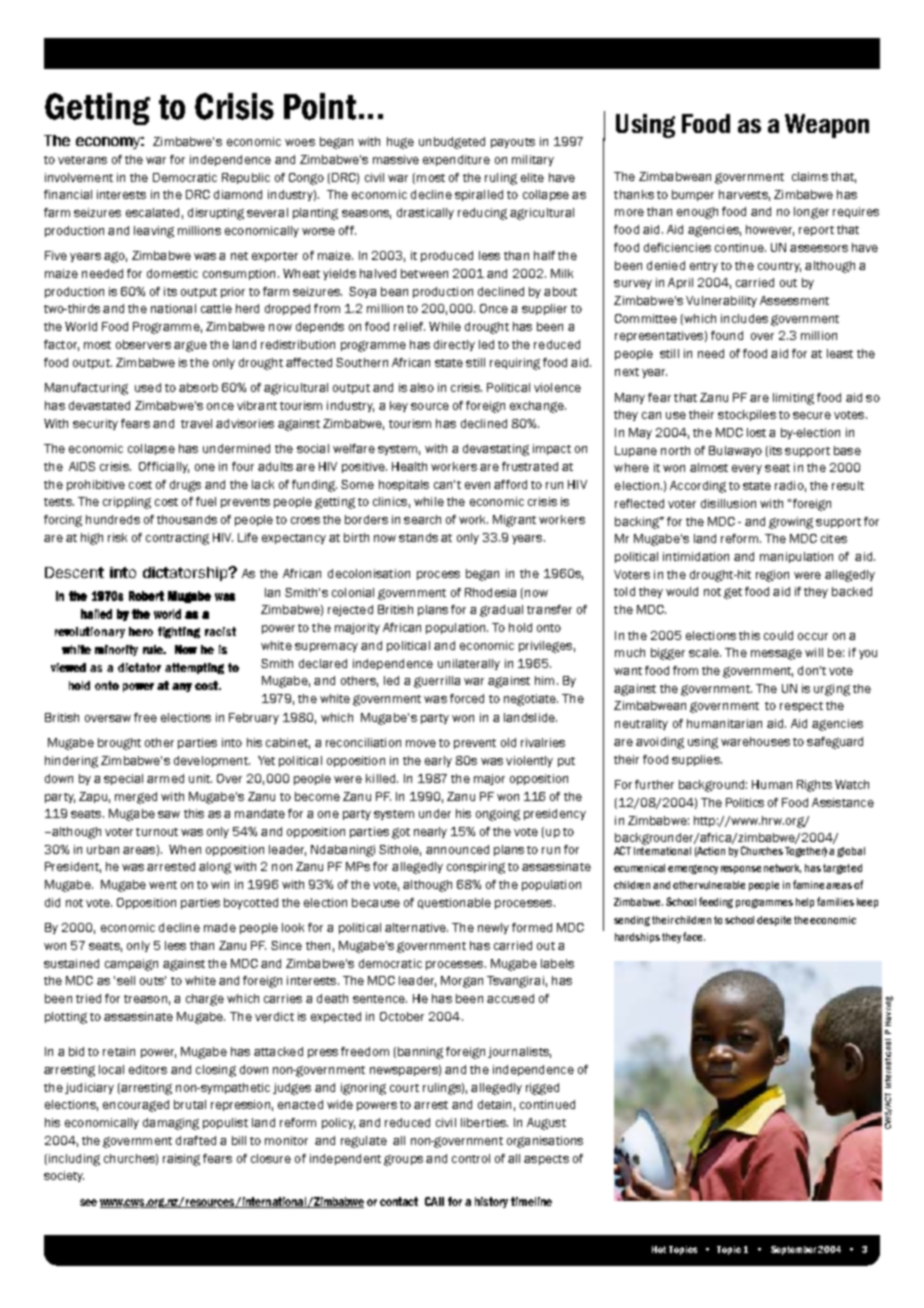 This screenshot has height=1308, width=924. Describe the element at coordinates (747, 415) in the screenshot. I see `stockpiles` at that location.
